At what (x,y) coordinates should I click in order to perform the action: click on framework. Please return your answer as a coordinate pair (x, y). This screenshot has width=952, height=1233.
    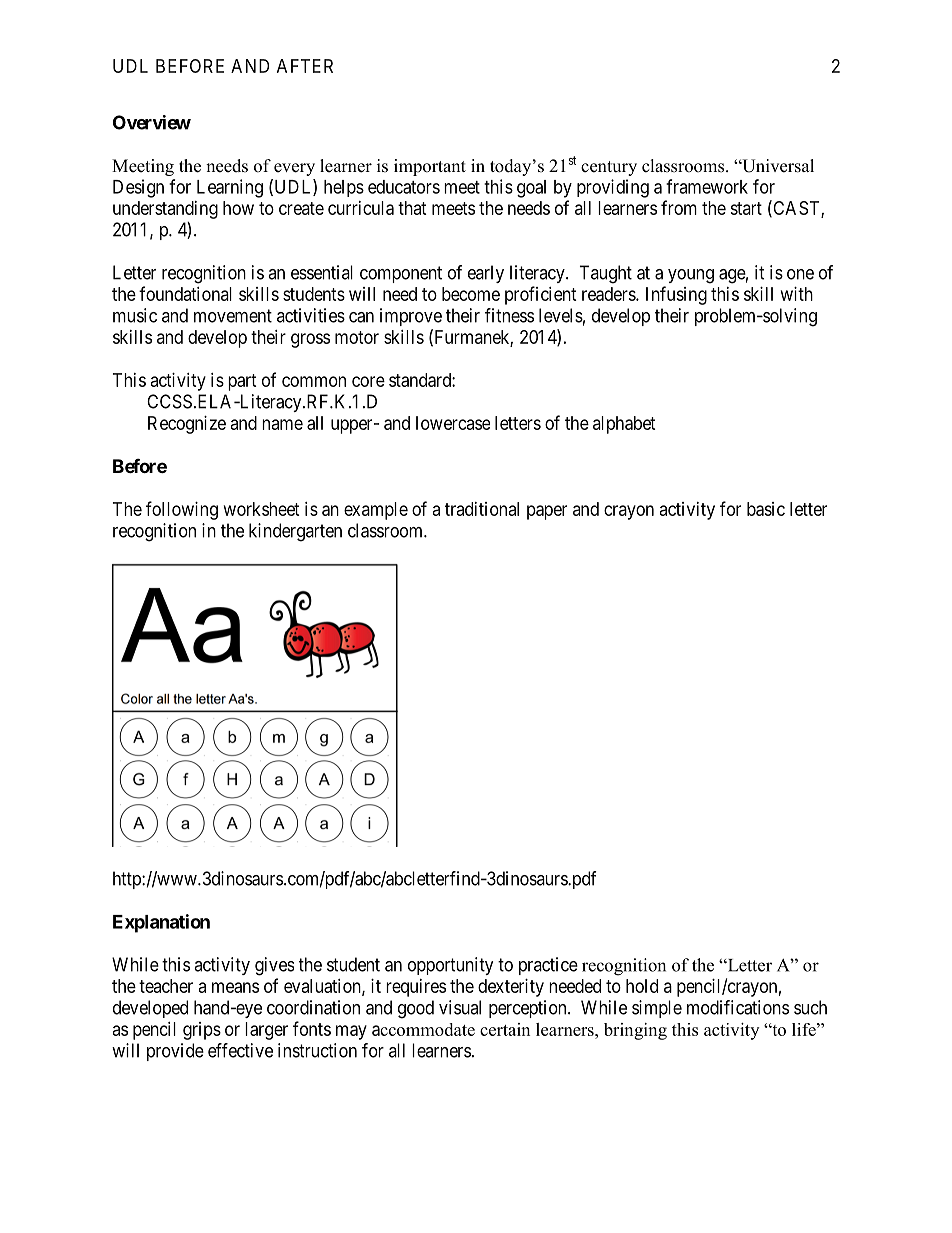
    Looking at the image, I should click on (707, 186).
